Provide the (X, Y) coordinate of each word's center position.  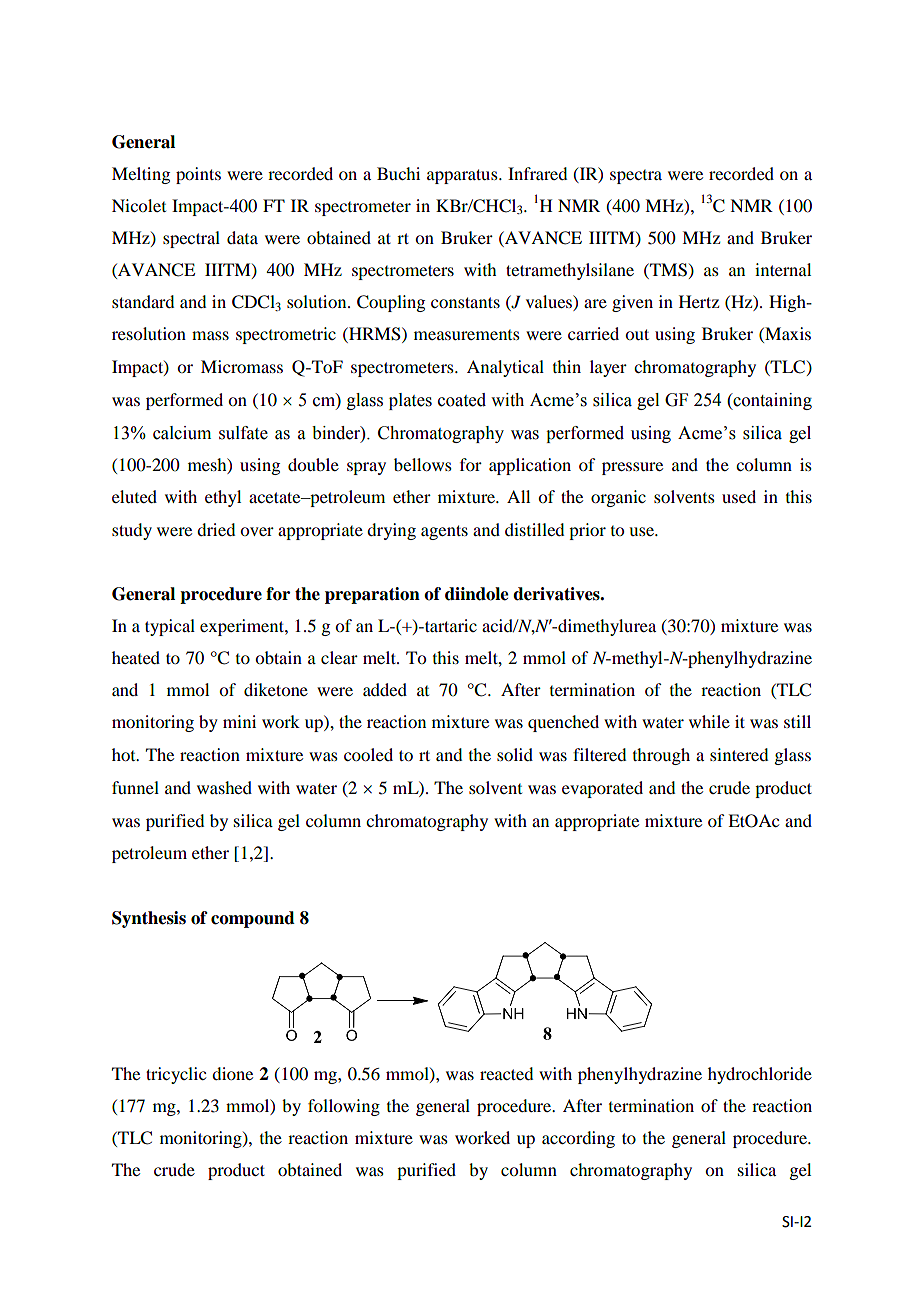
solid (515, 754)
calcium (182, 433)
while (709, 721)
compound (253, 919)
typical (170, 627)
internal (783, 269)
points (198, 175)
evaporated (602, 789)
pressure (632, 468)
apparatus (463, 176)
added (385, 689)
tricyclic (176, 1075)
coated (462, 400)
